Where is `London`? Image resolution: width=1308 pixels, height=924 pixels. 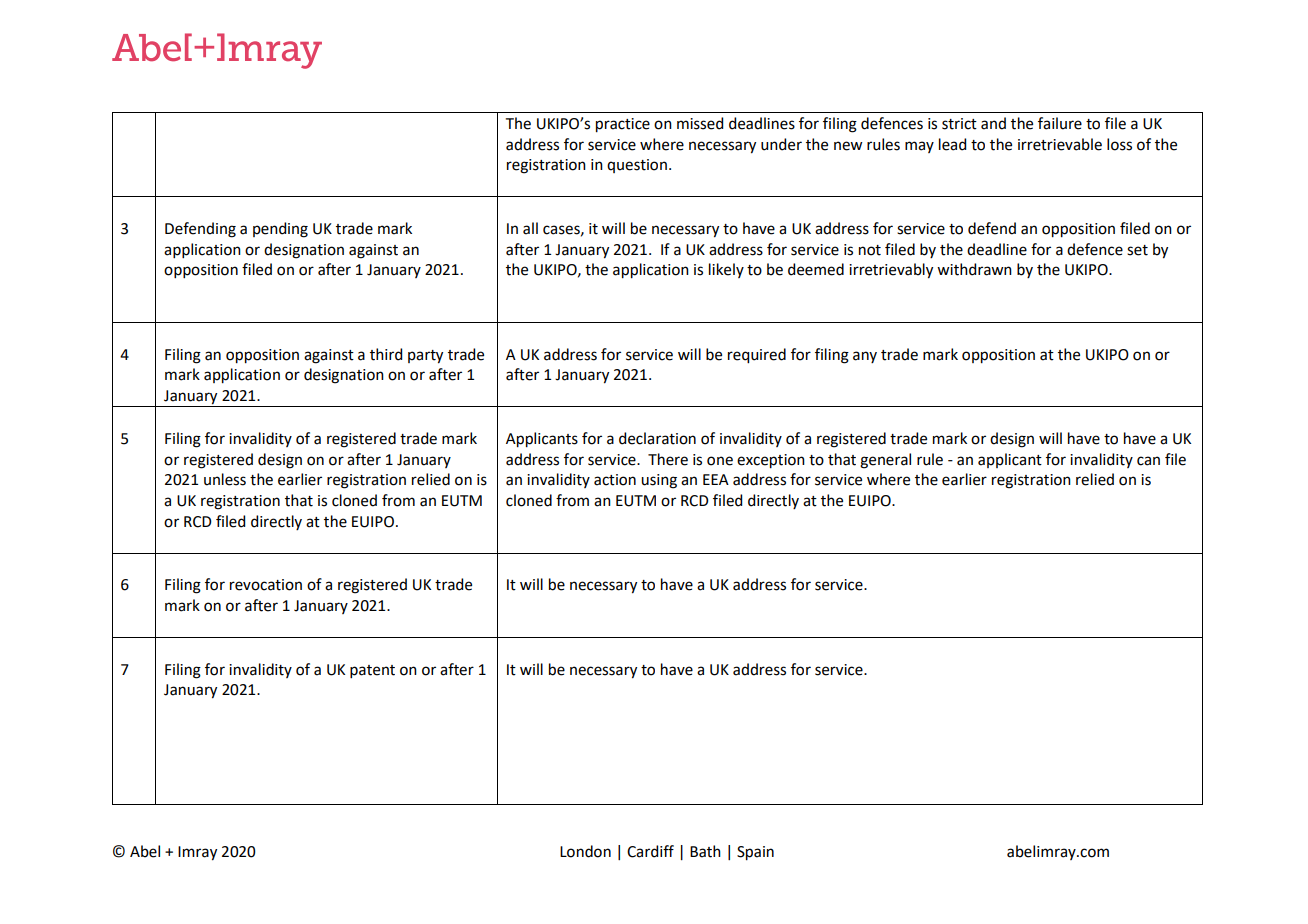 London is located at coordinates (585, 851).
